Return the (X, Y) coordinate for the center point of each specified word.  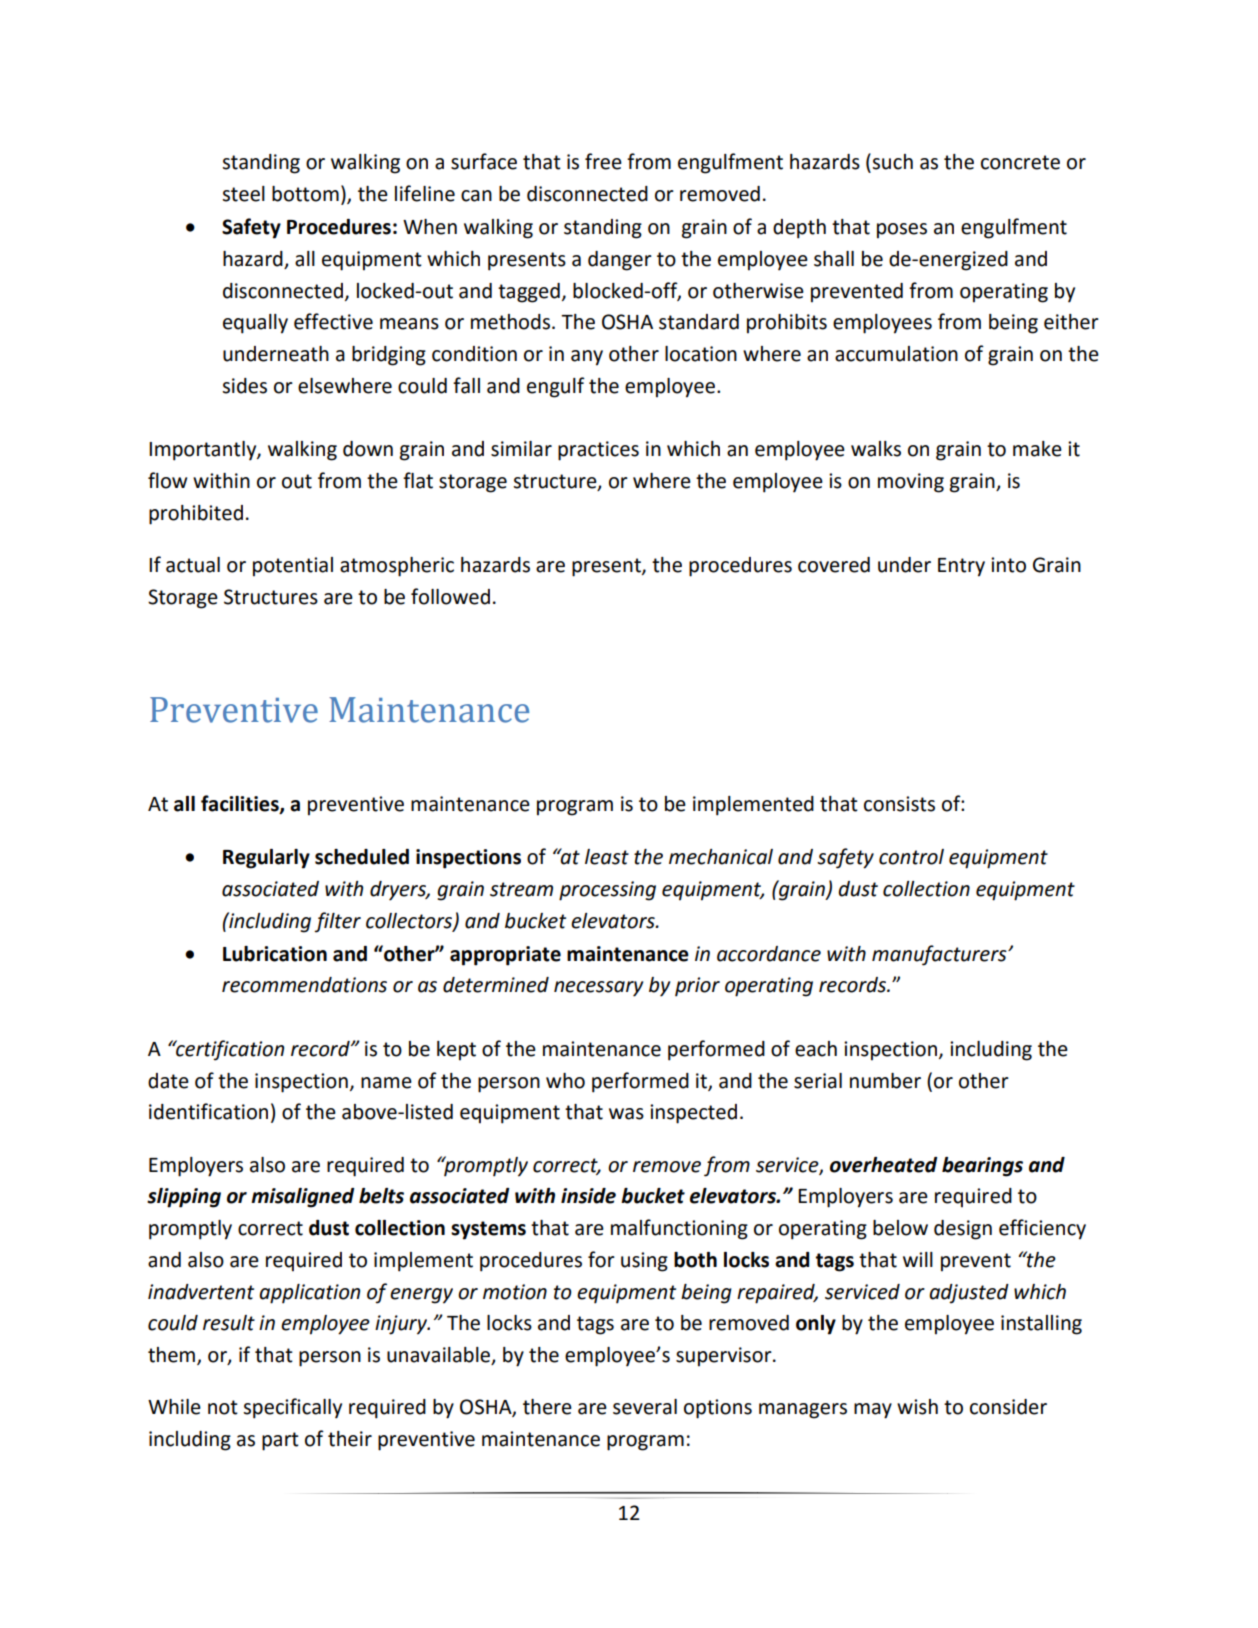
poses (902, 231)
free (603, 161)
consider (1008, 1407)
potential (293, 567)
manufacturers (940, 955)
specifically (292, 1408)
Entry (961, 567)
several (645, 1407)
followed (450, 596)
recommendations (304, 985)
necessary (598, 989)
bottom (305, 194)
